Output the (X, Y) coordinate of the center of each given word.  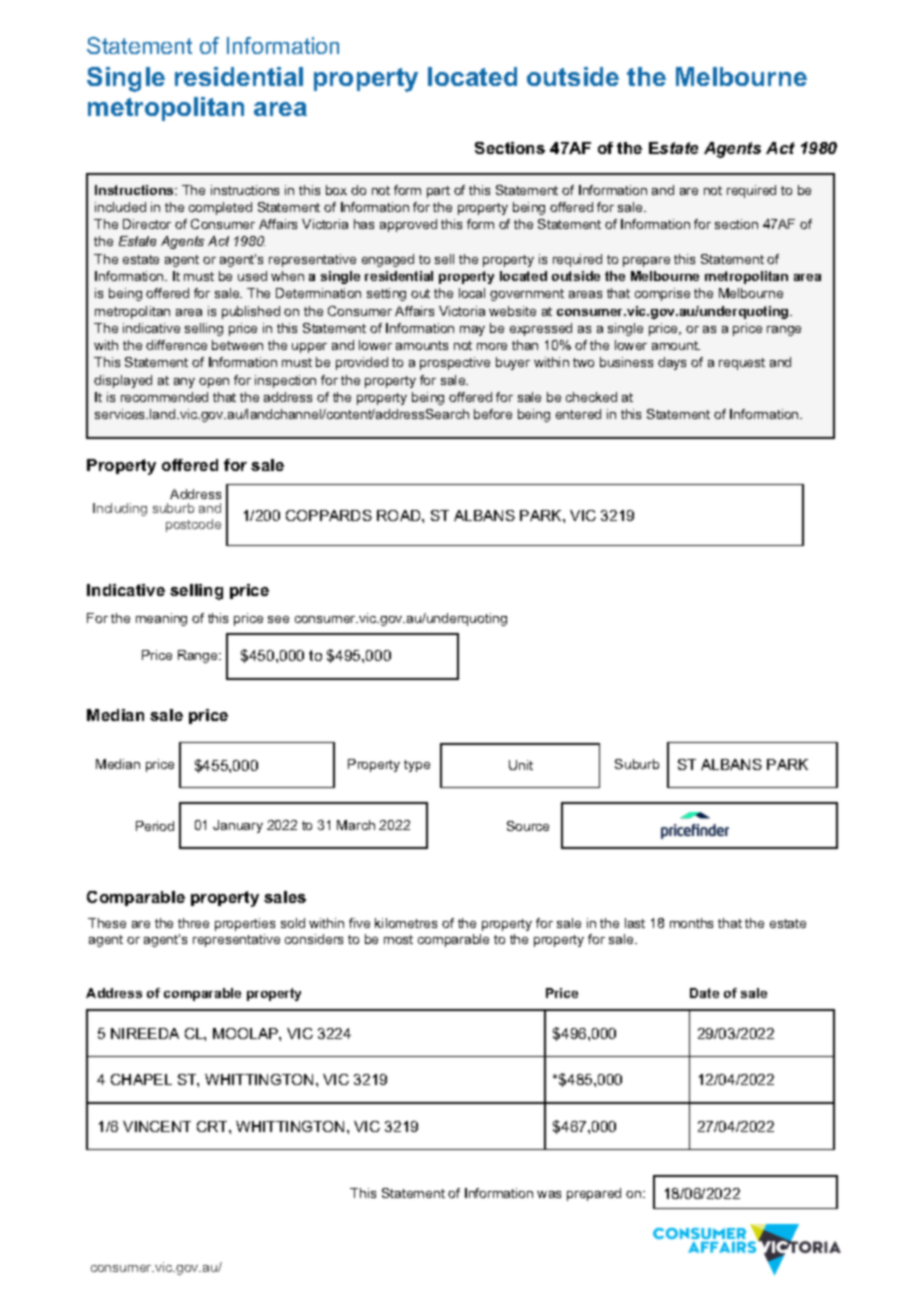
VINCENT (157, 1126)
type (417, 766)
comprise (662, 294)
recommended (164, 397)
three (193, 923)
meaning (161, 619)
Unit (521, 765)
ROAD (400, 515)
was (549, 1194)
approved (408, 225)
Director (147, 224)
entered (578, 414)
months (691, 923)
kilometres (406, 923)
